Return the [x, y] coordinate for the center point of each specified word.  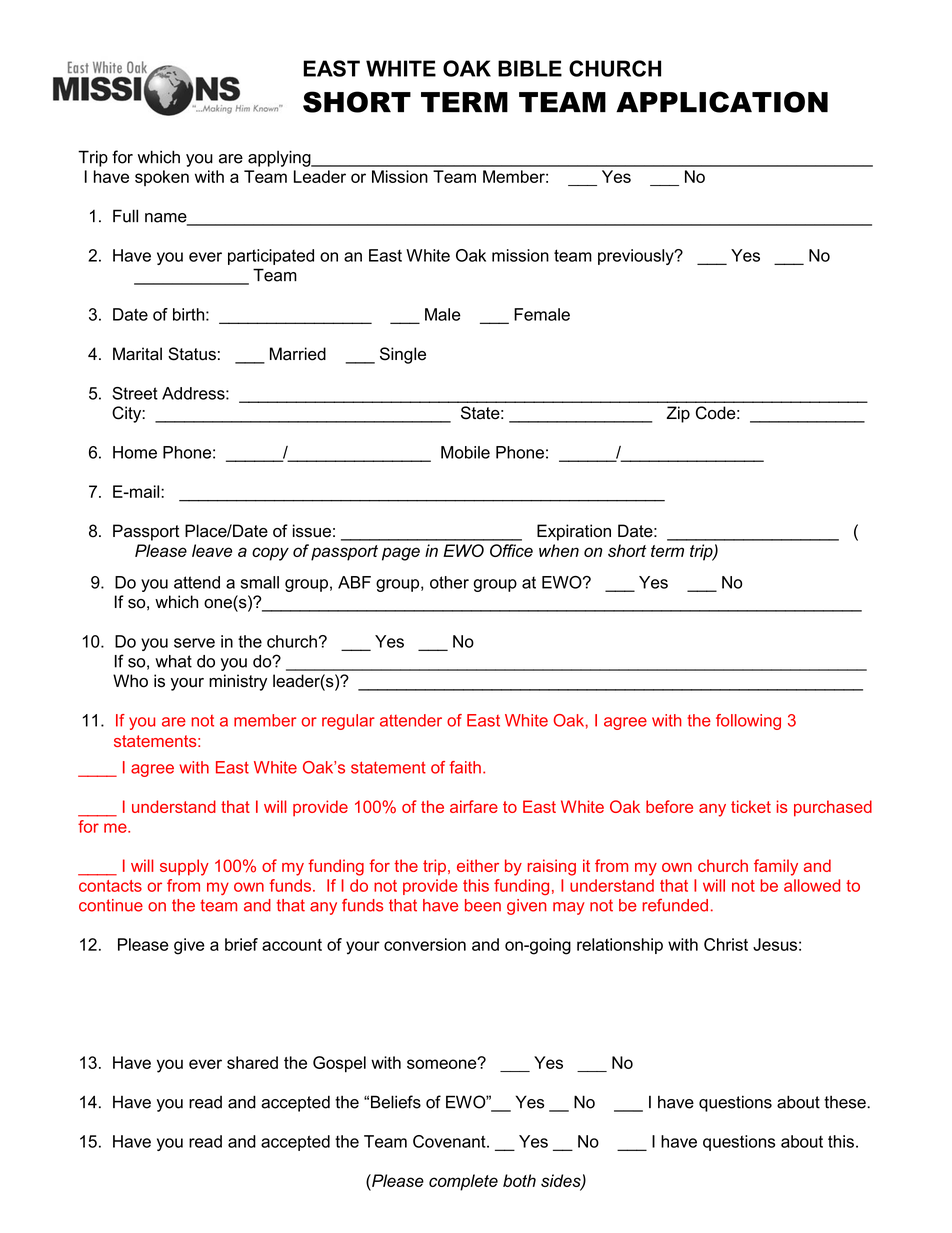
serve [194, 643]
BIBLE [530, 68]
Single [403, 355]
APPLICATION [722, 102]
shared [252, 1062]
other [449, 582]
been [483, 905]
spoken [162, 178]
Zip [678, 414]
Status [192, 354]
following [748, 722]
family [776, 867]
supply [184, 867]
